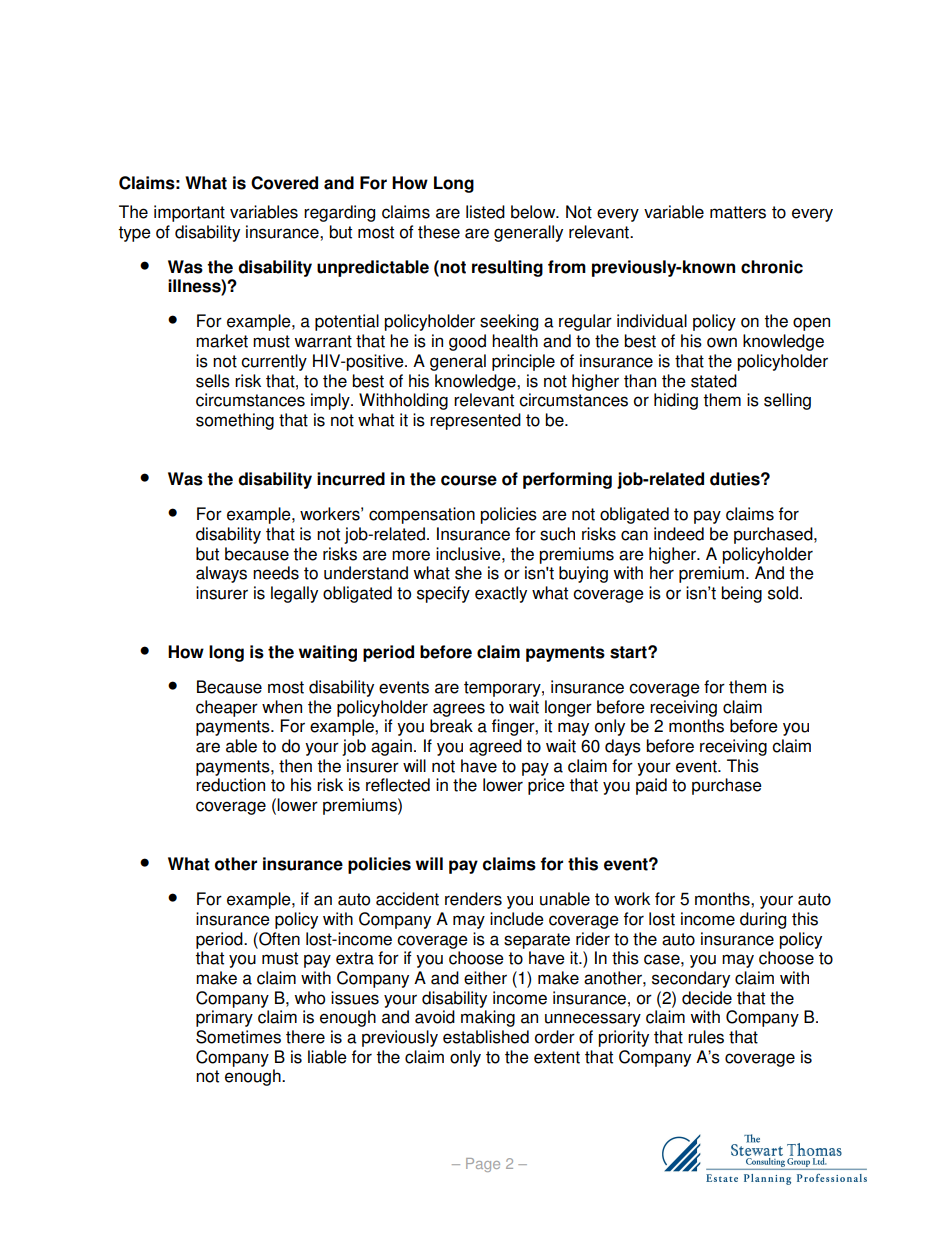  Describe the element at coordinates (651, 786) in the screenshot. I see `paid` at that location.
